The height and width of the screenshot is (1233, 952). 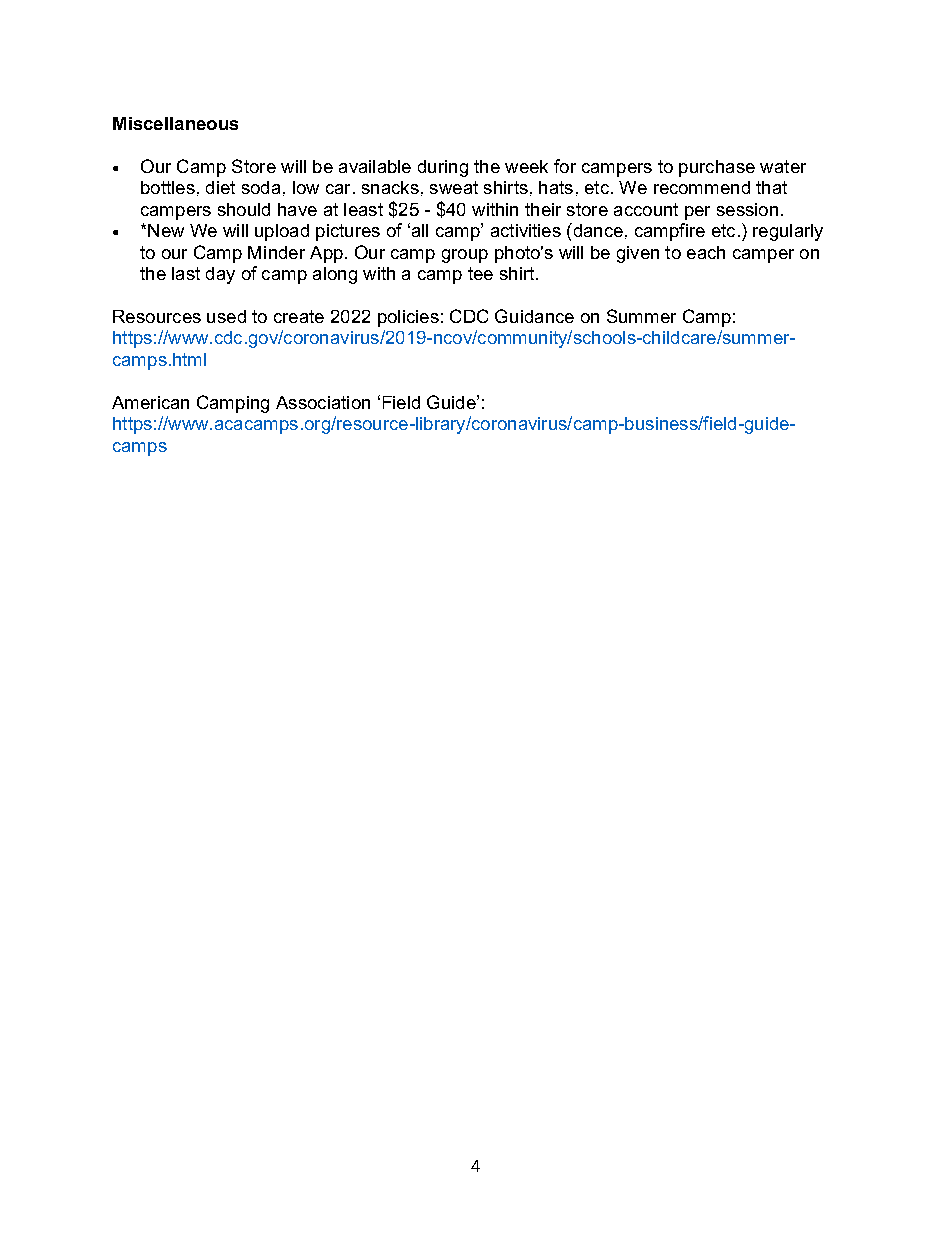 I want to click on used, so click(x=226, y=316).
